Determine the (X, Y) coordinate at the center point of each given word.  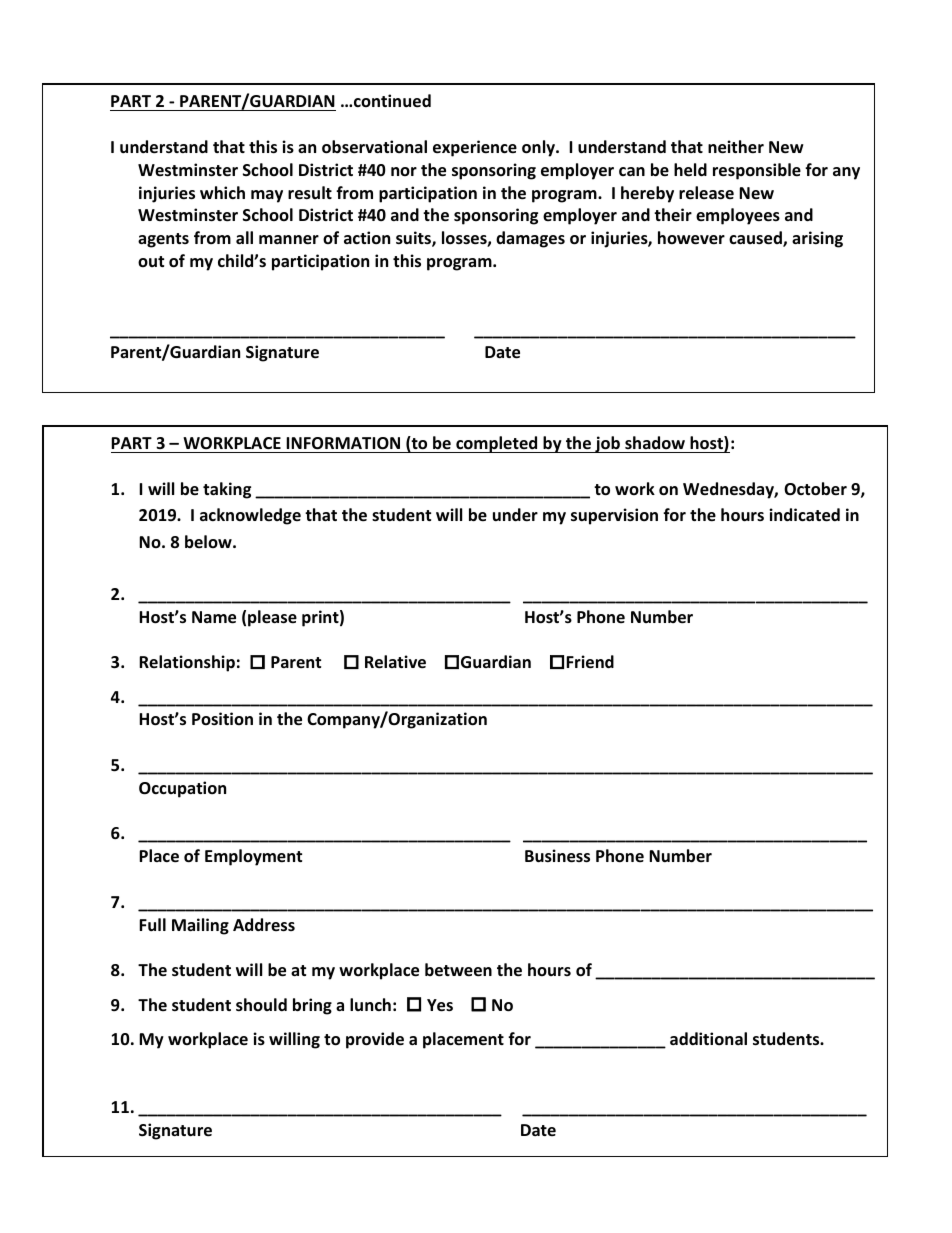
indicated (804, 515)
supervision (614, 516)
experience (475, 148)
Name (214, 617)
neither (736, 147)
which (222, 192)
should (261, 1005)
